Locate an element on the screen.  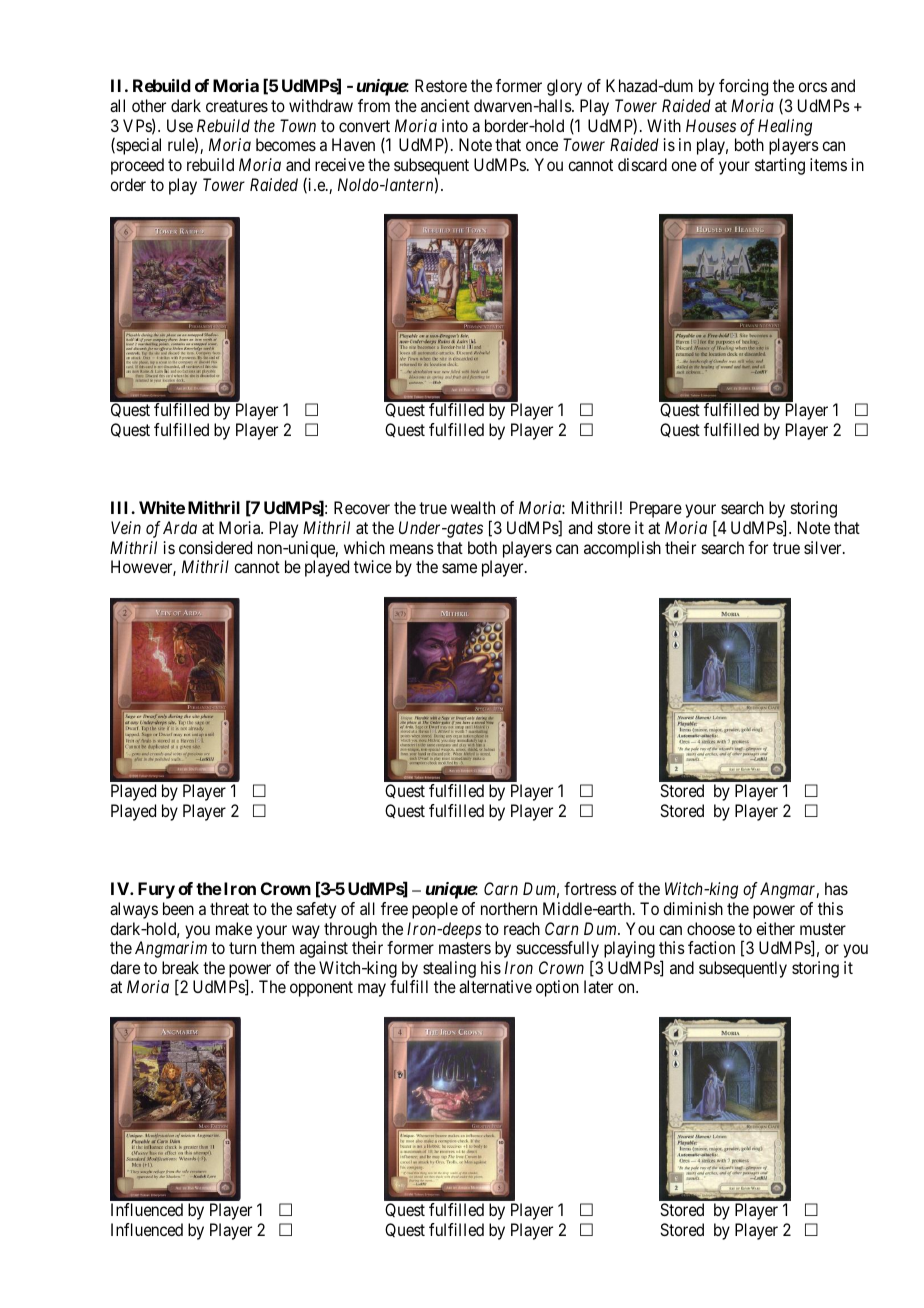
break is located at coordinates (180, 967).
